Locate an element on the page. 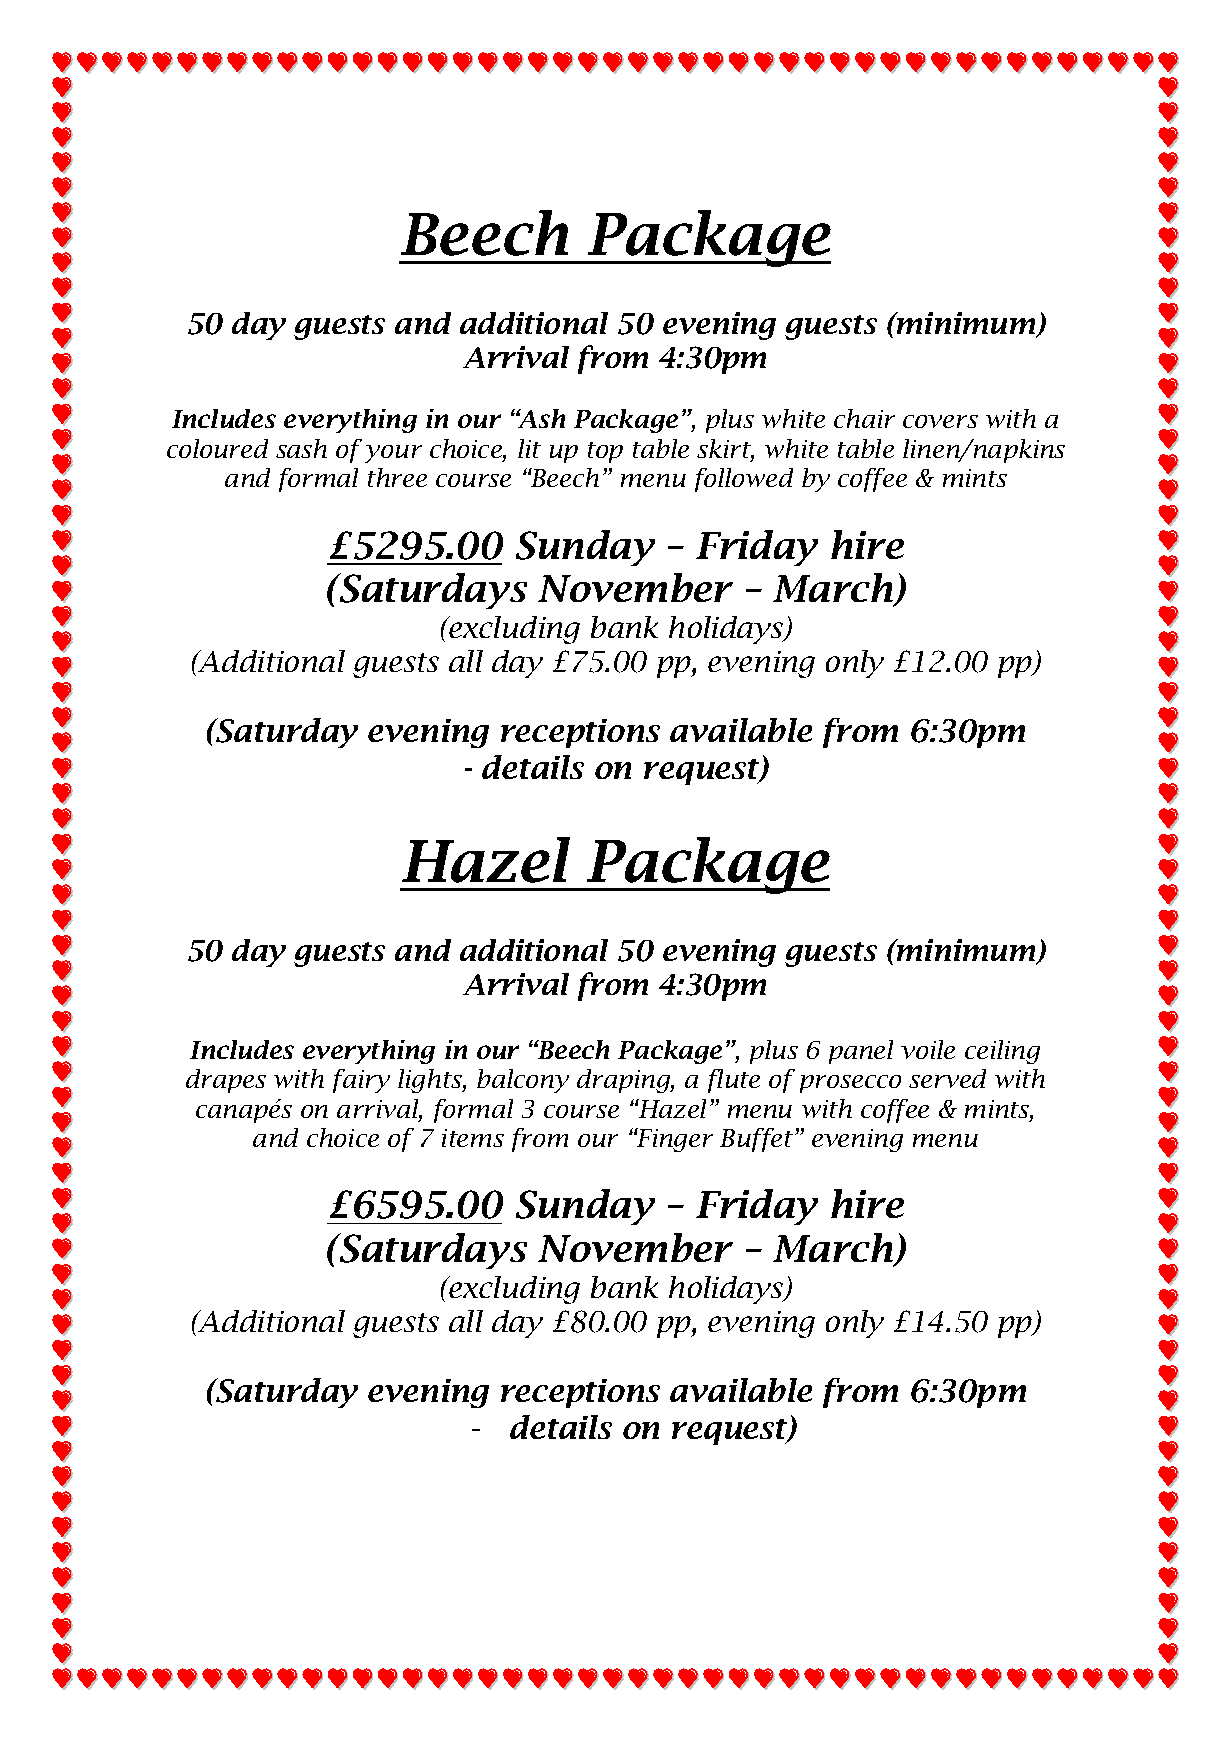 Image resolution: width=1230 pixels, height=1740 pixels. items is located at coordinates (473, 1138).
